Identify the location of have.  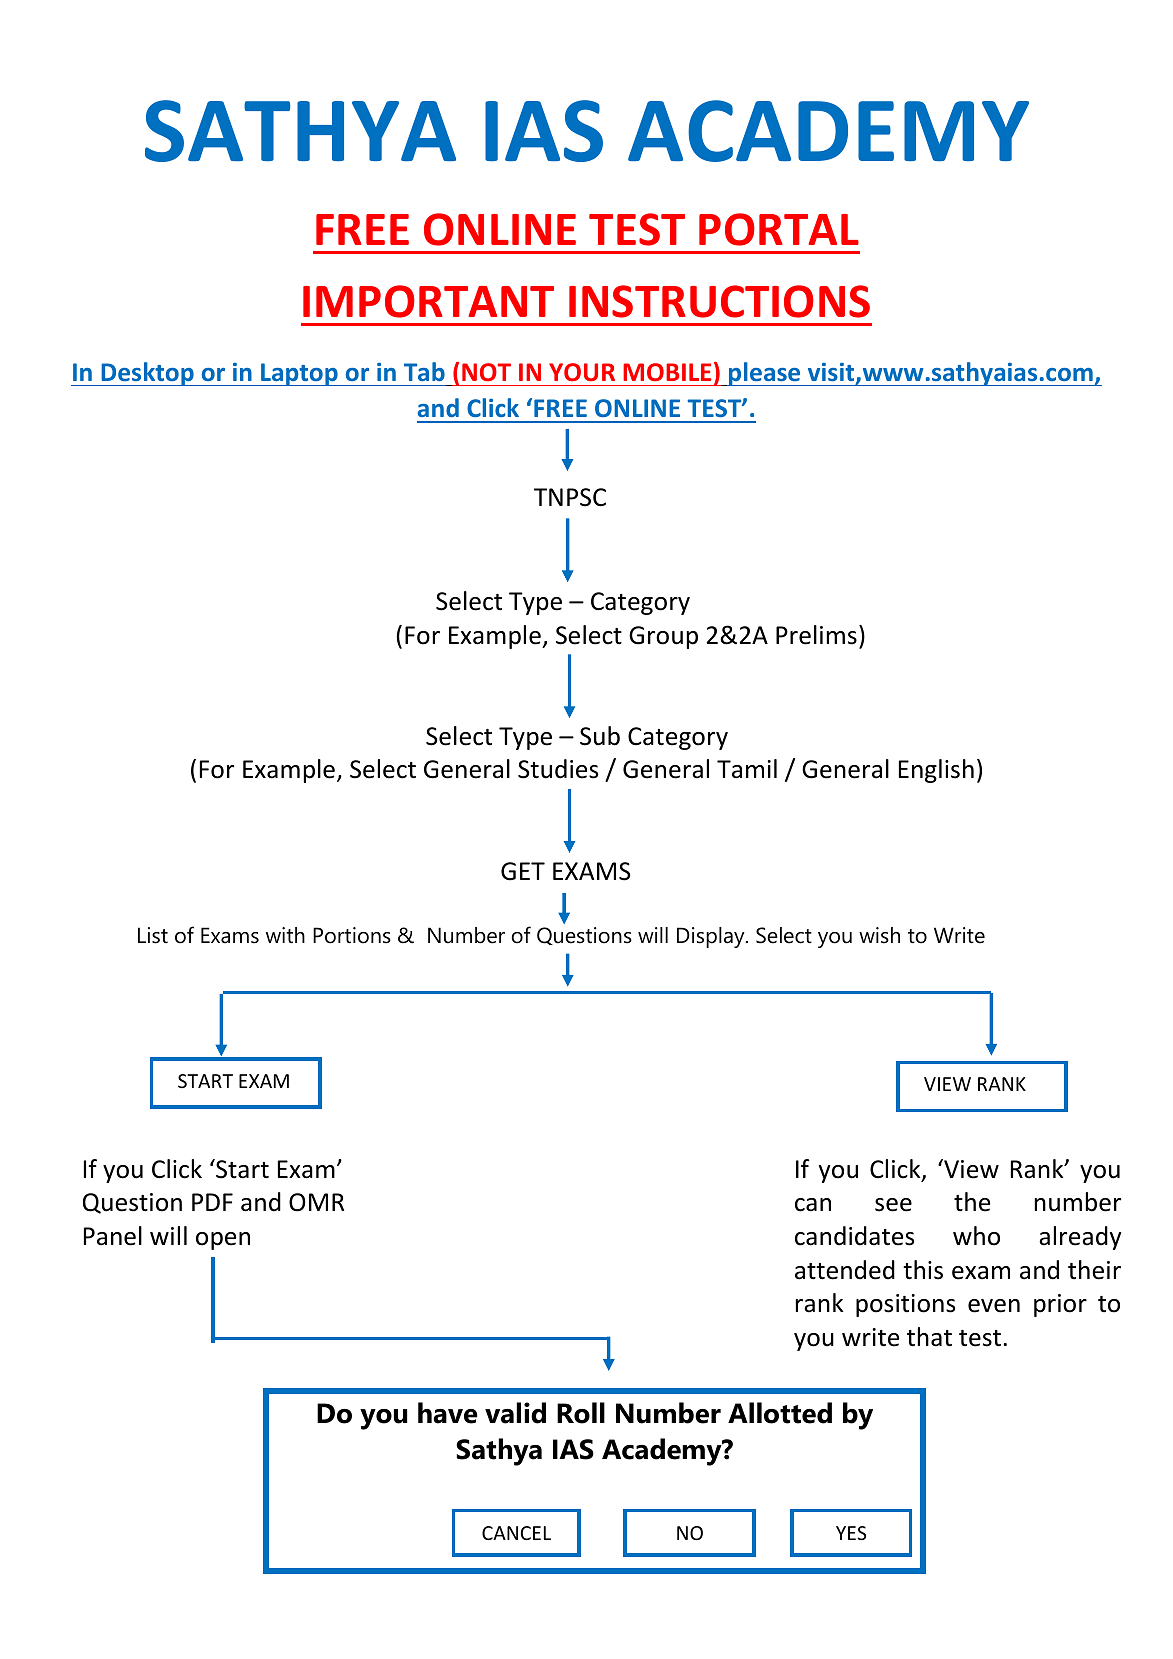
(448, 1413).
